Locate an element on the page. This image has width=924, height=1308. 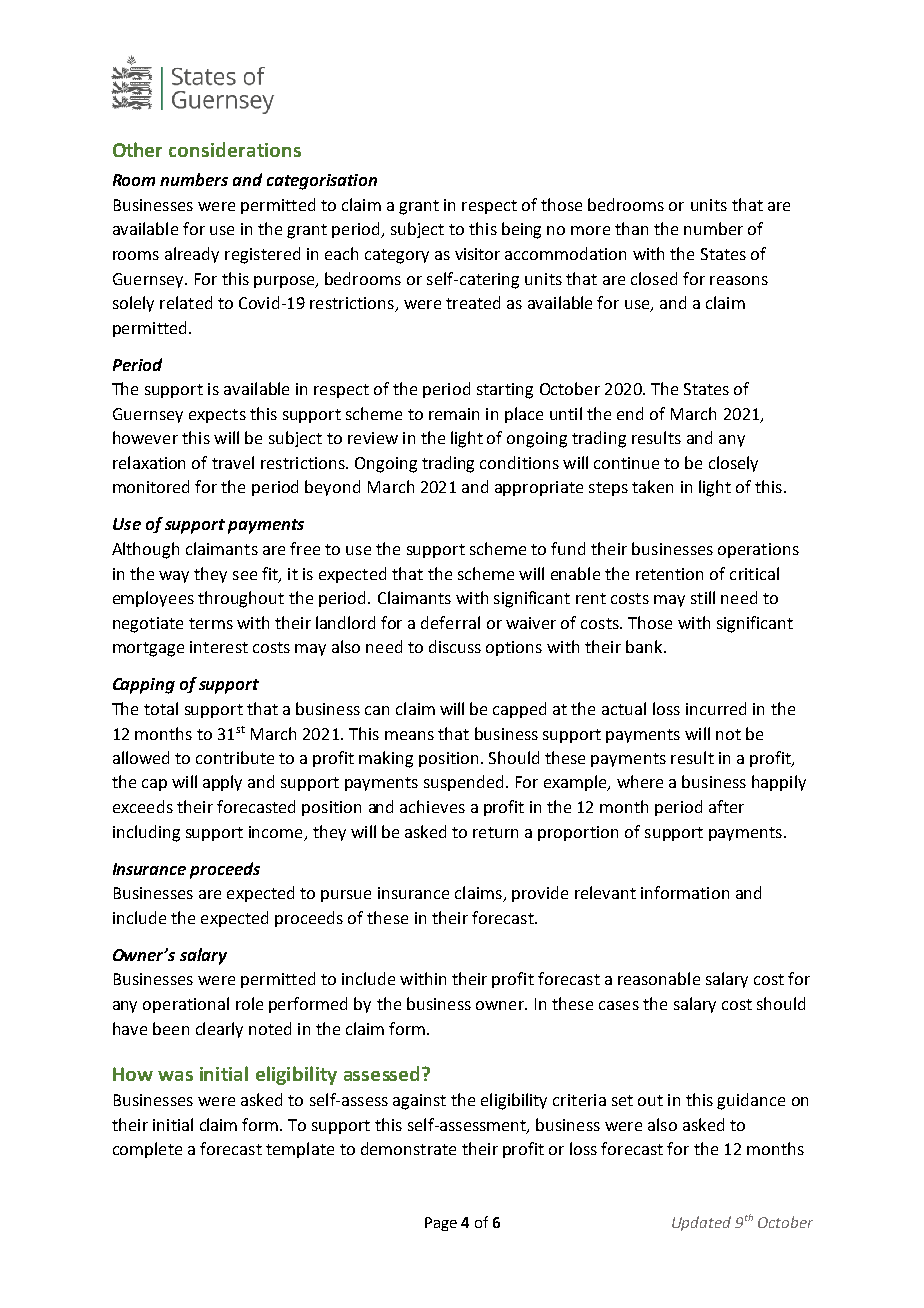
than is located at coordinates (631, 228).
